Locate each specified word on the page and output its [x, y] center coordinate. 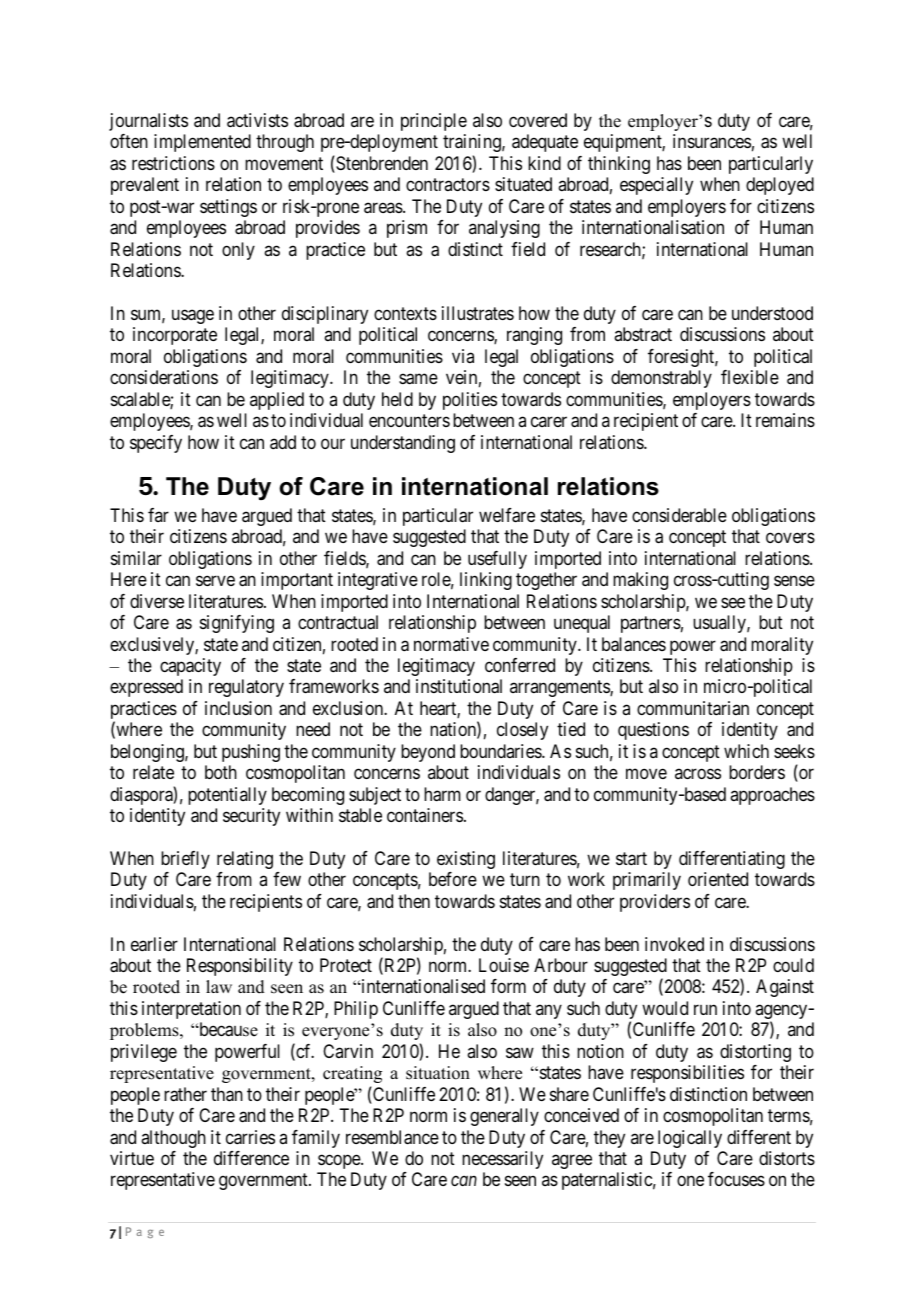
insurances [712, 141]
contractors [448, 184]
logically [690, 1139]
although [173, 1139]
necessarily [502, 1160]
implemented [202, 143]
